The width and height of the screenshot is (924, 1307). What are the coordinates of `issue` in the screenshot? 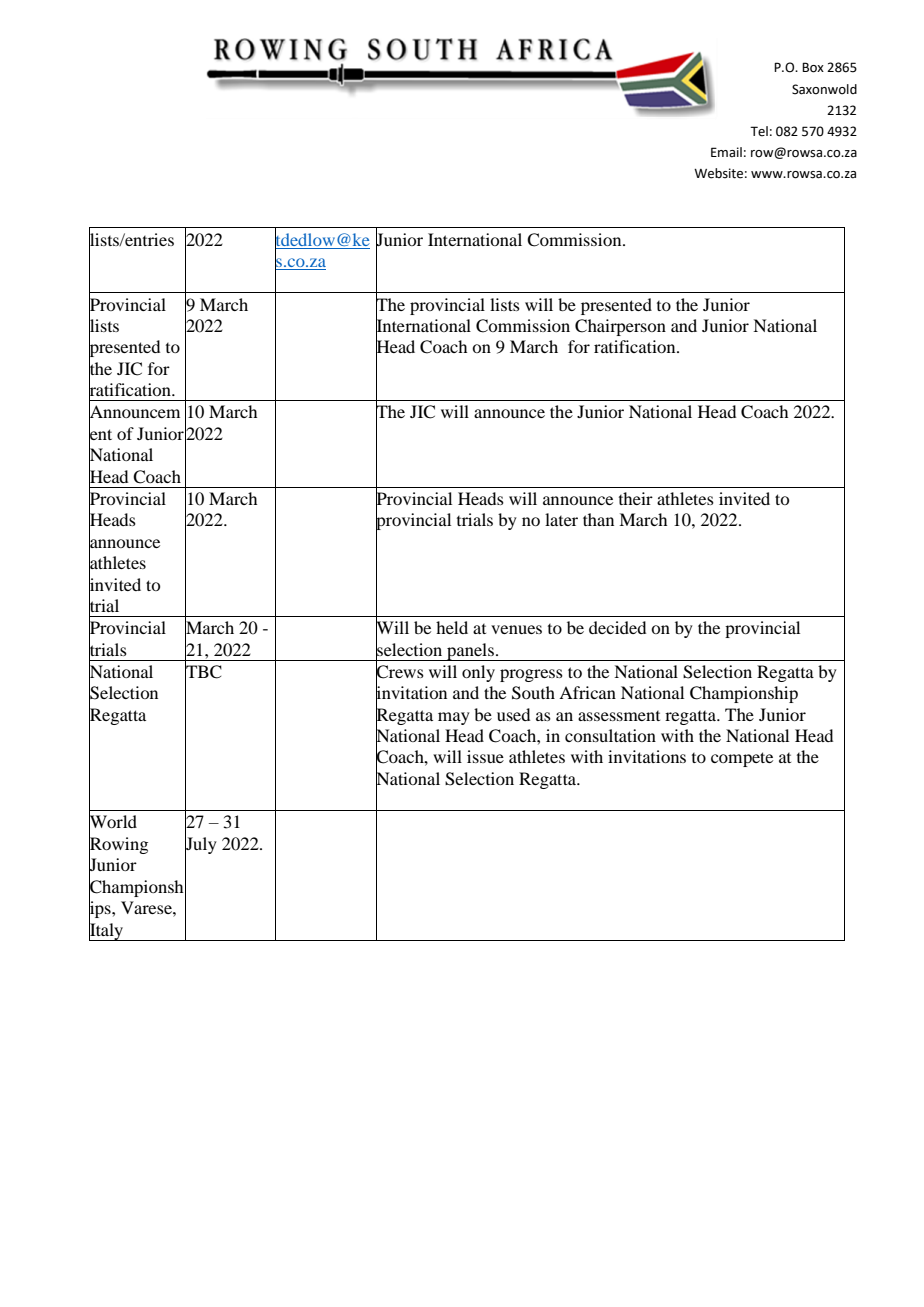 It's located at (485, 756).
